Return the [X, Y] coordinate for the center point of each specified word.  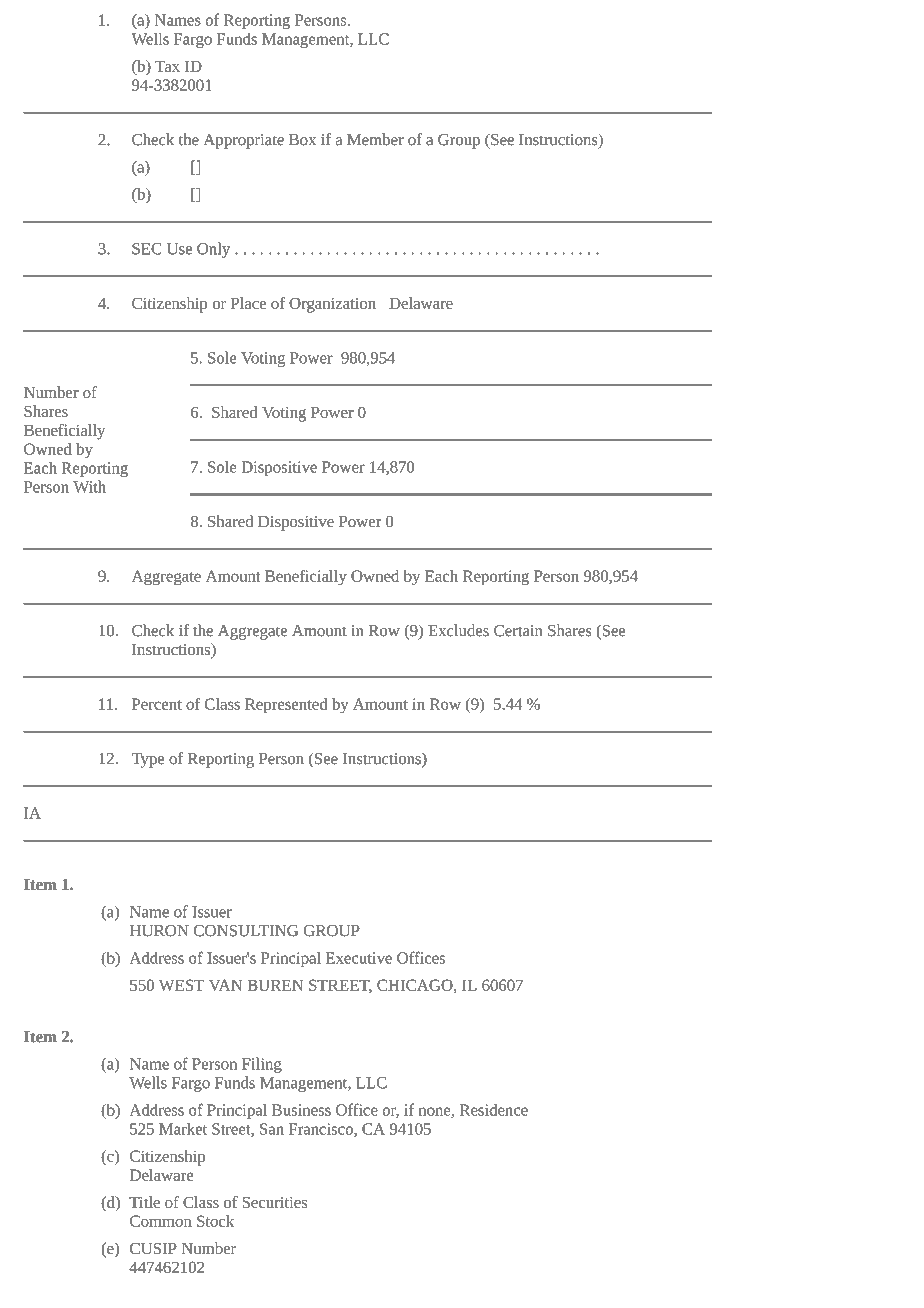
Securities [274, 1202]
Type [148, 760]
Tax [167, 66]
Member [375, 139]
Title [144, 1202]
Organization [332, 305]
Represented [286, 706]
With [89, 486]
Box [302, 140]
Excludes [458, 630]
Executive [359, 958]
